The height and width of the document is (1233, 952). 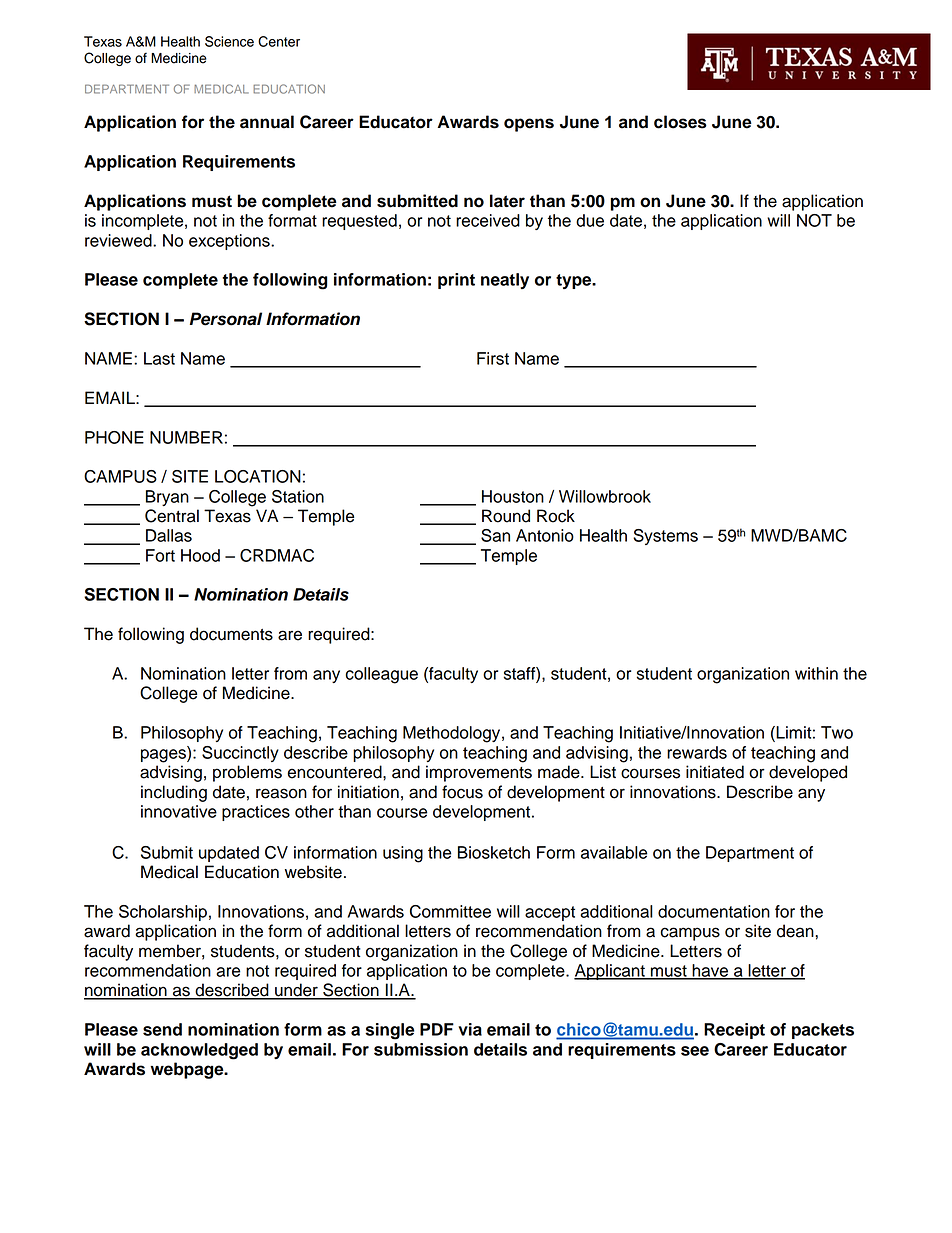 What do you see at coordinates (529, 125) in the document?
I see `opens` at bounding box center [529, 125].
